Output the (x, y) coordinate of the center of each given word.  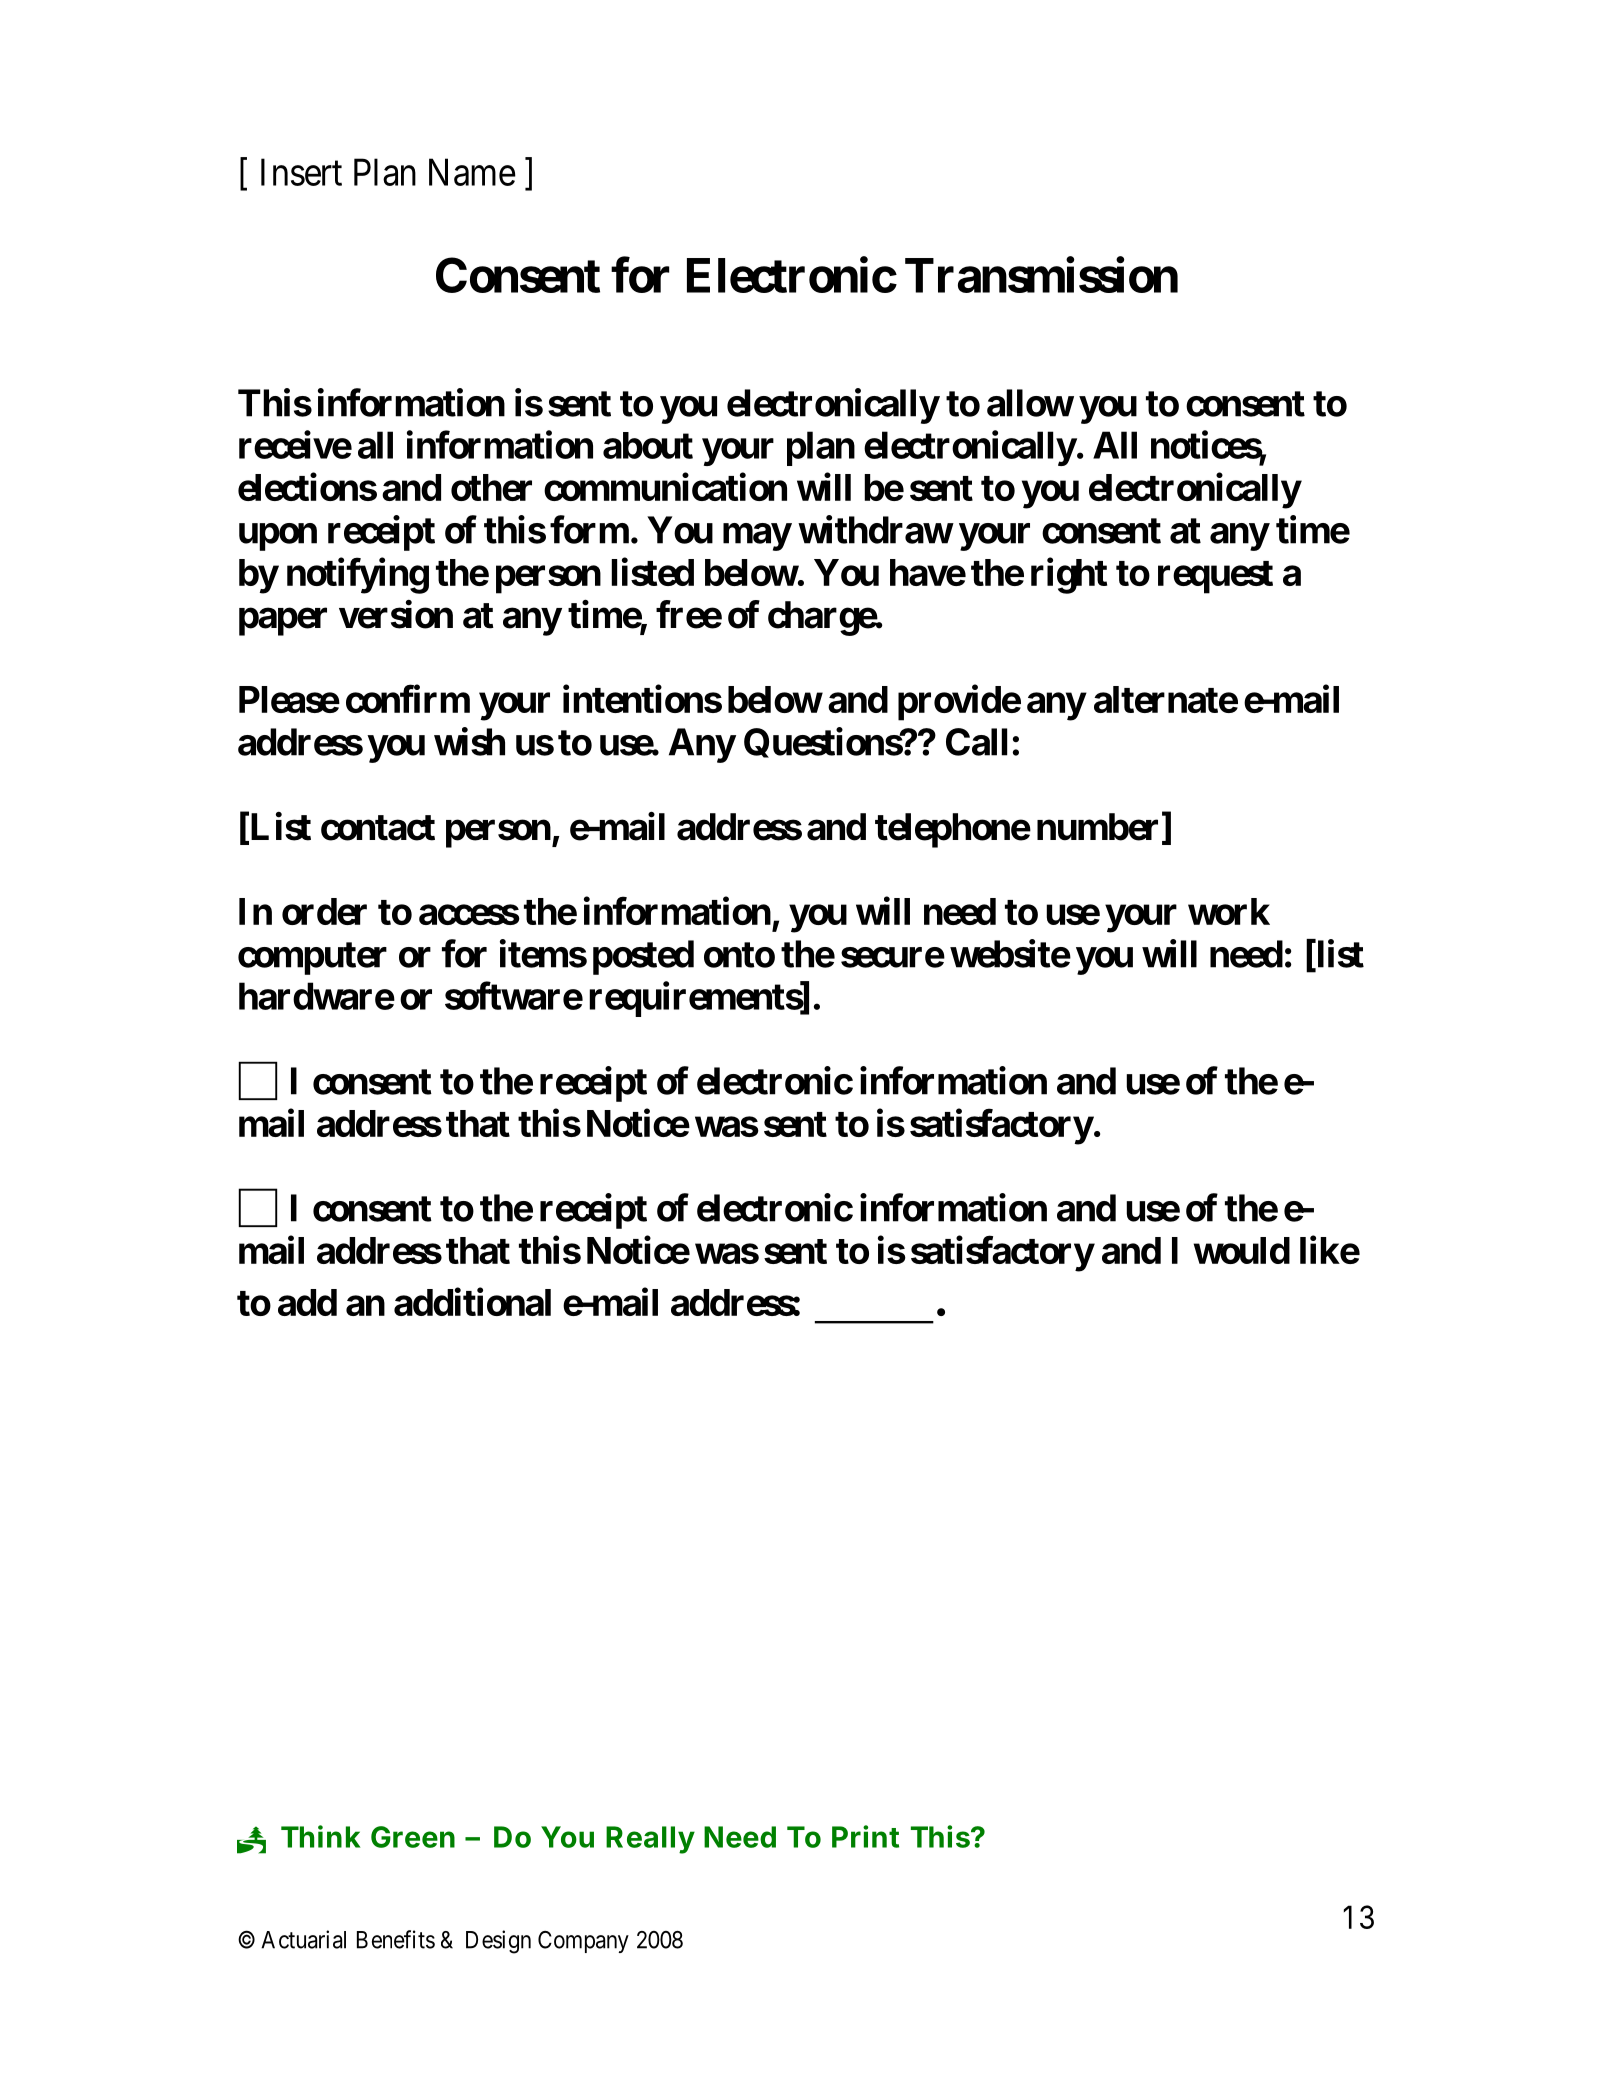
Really (650, 1840)
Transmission (1041, 275)
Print (865, 1836)
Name (472, 172)
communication (665, 487)
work (1229, 911)
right (1069, 576)
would (1242, 1250)
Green (413, 1837)
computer (312, 958)
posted (643, 957)
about (648, 445)
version (396, 614)
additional (472, 1302)
